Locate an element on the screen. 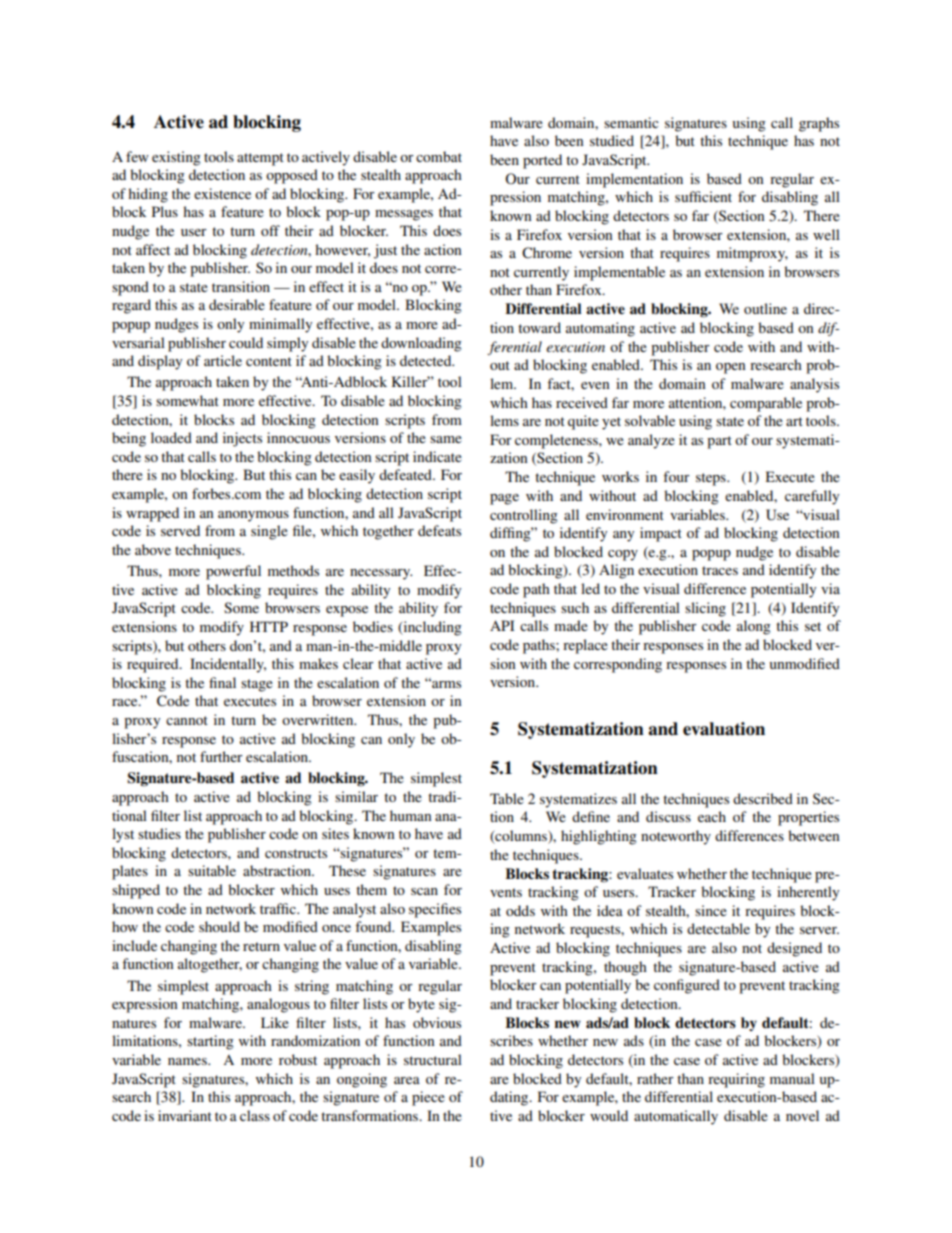 The width and height of the screenshot is (952, 1233). names is located at coordinates (188, 1061).
